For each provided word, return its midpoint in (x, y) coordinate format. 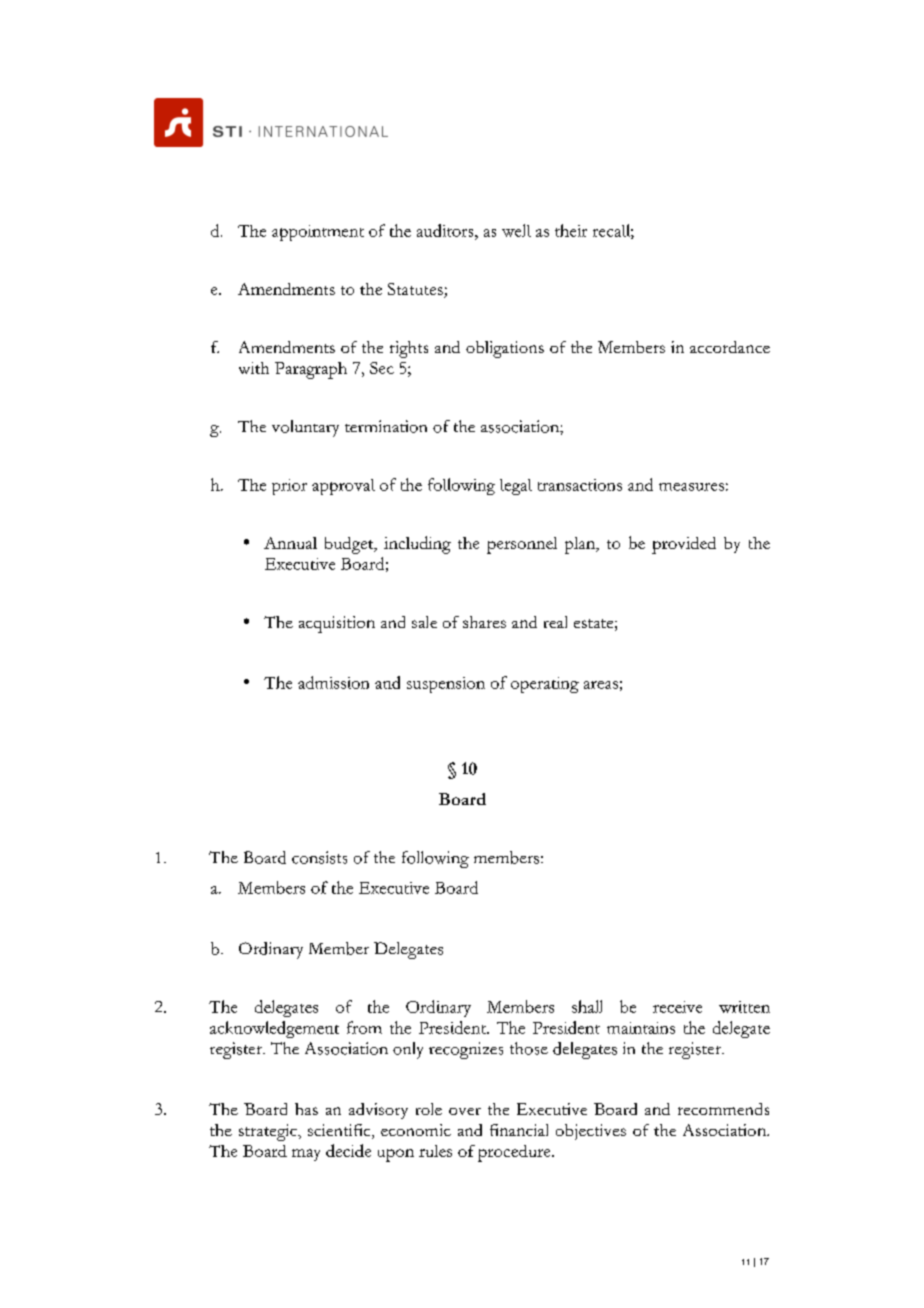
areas (601, 685)
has (306, 1109)
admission (333, 682)
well (516, 230)
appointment (318, 233)
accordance (730, 347)
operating (545, 685)
